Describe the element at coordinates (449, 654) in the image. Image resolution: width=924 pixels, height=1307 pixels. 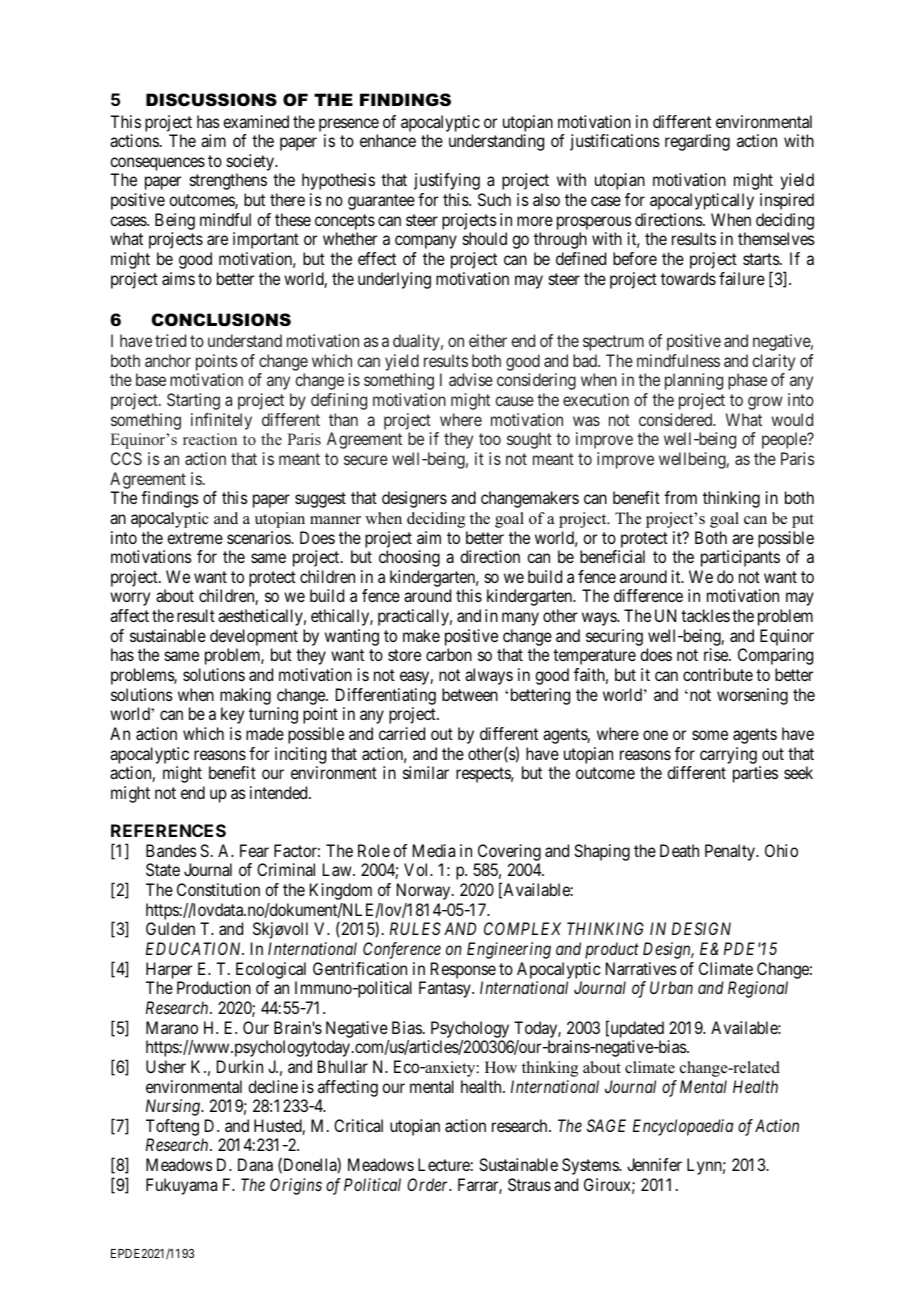
I see `carbon` at that location.
